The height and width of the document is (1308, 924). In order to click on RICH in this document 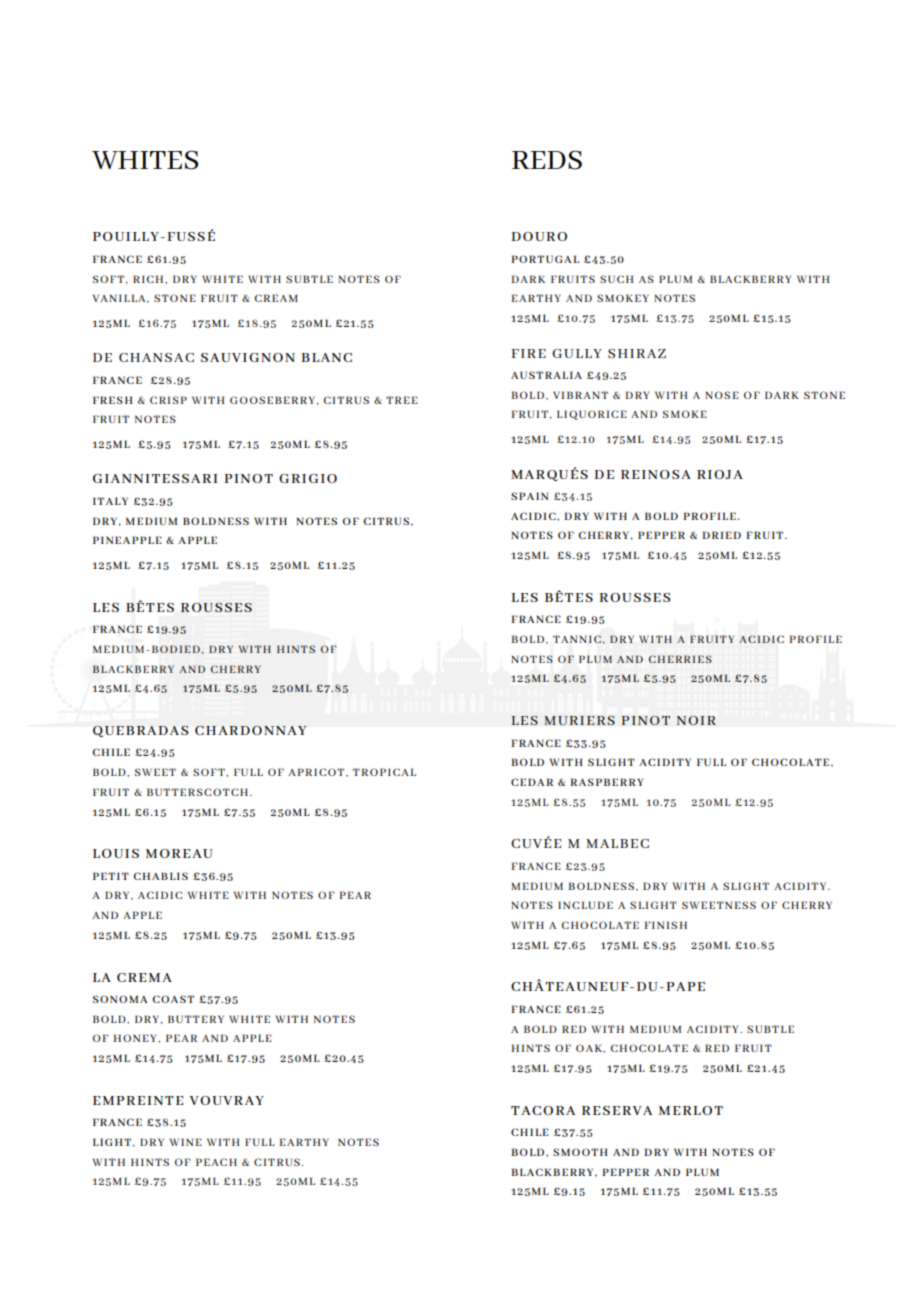, I will do `click(149, 279)`.
